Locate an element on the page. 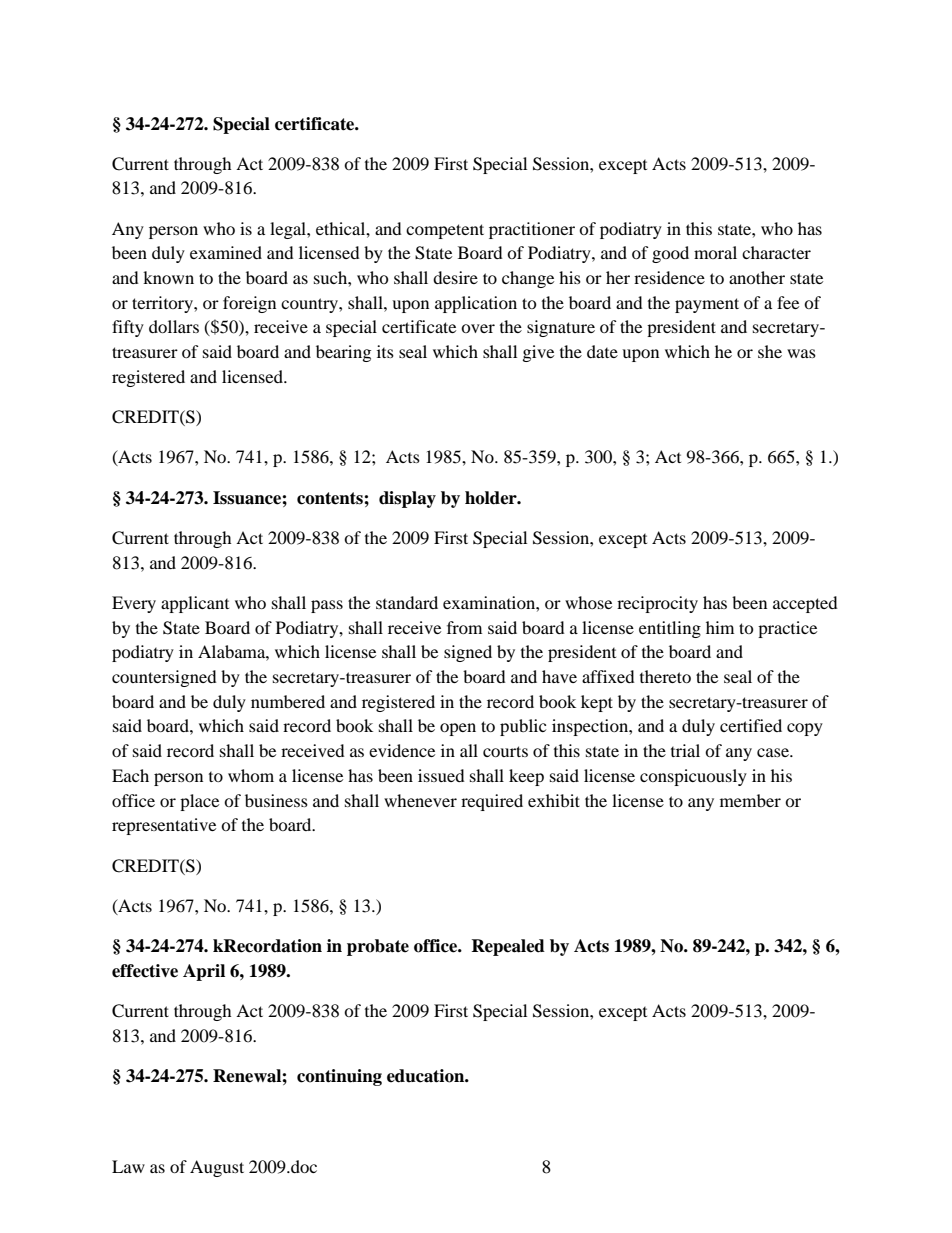  she is located at coordinates (770, 351).
